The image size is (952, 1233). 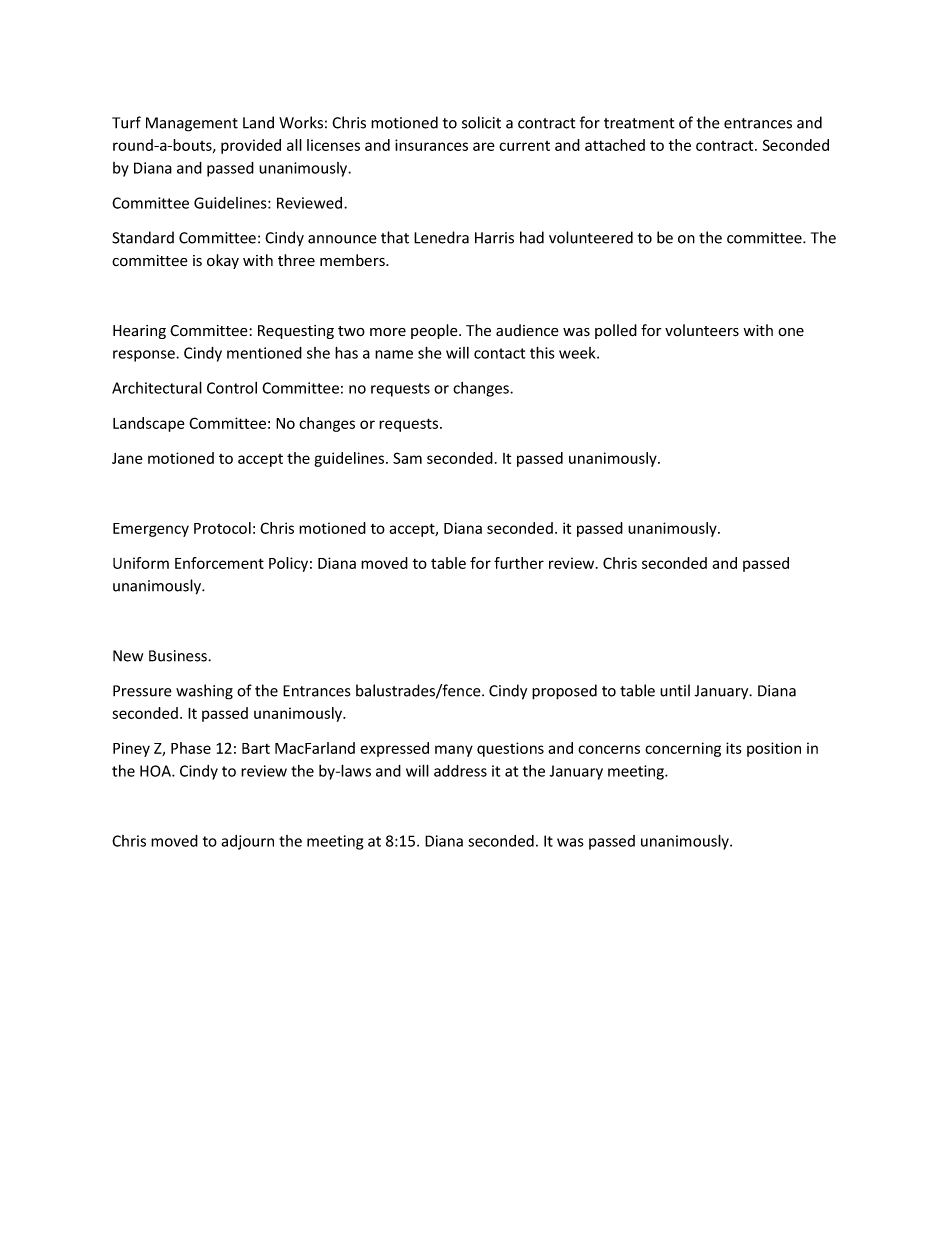 What do you see at coordinates (191, 748) in the screenshot?
I see `Phase` at bounding box center [191, 748].
